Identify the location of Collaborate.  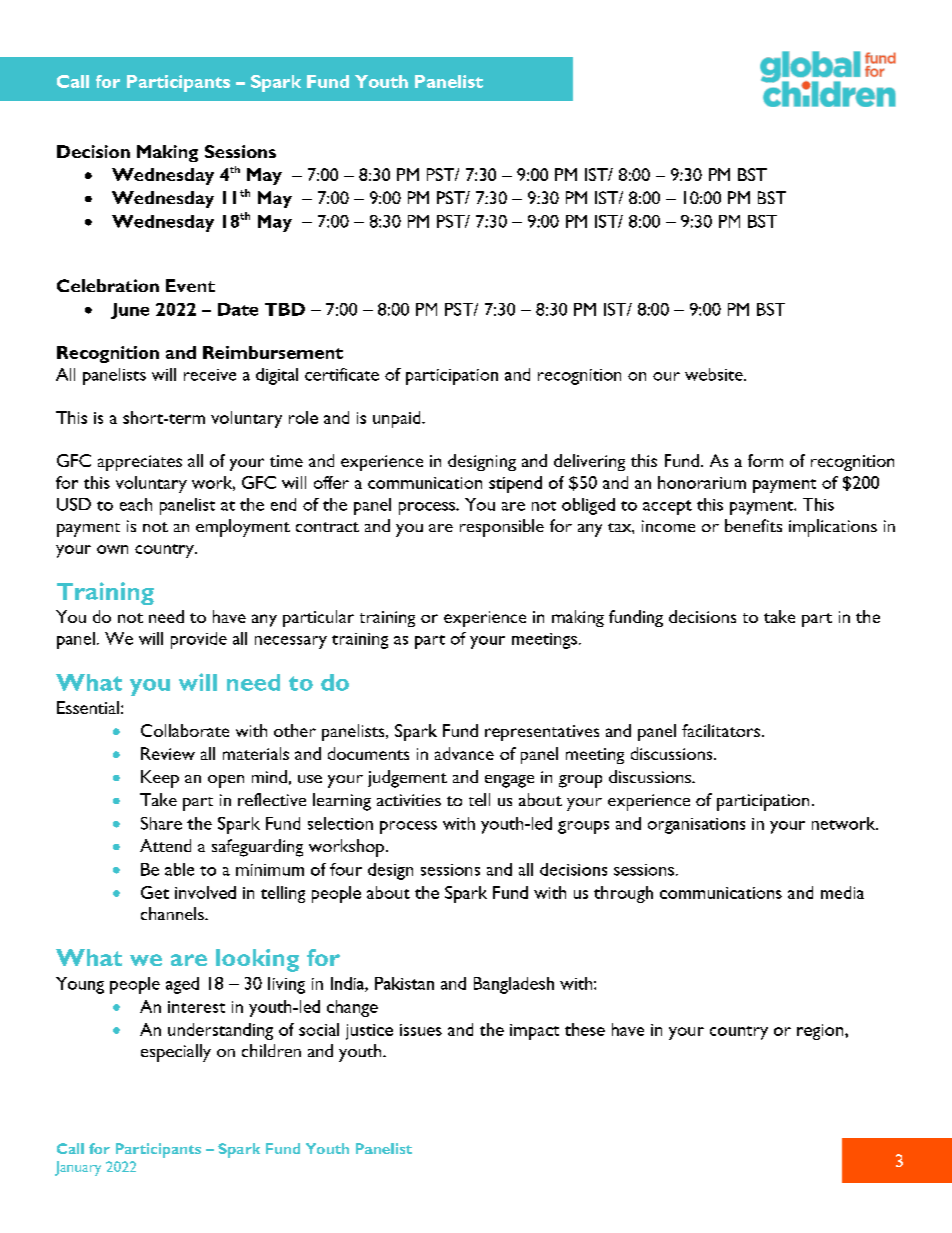
(185, 730).
